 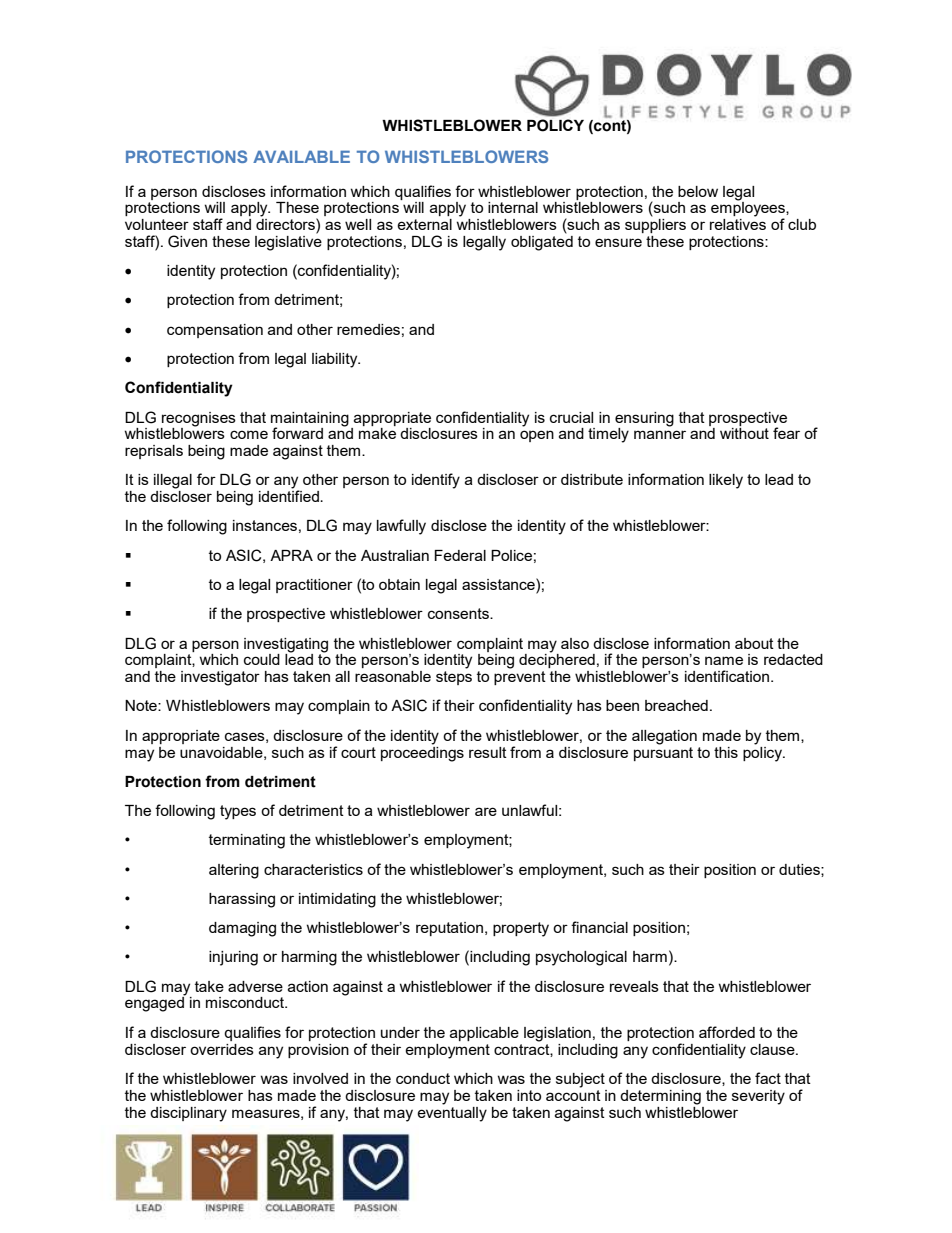 I want to click on without, so click(x=744, y=433).
